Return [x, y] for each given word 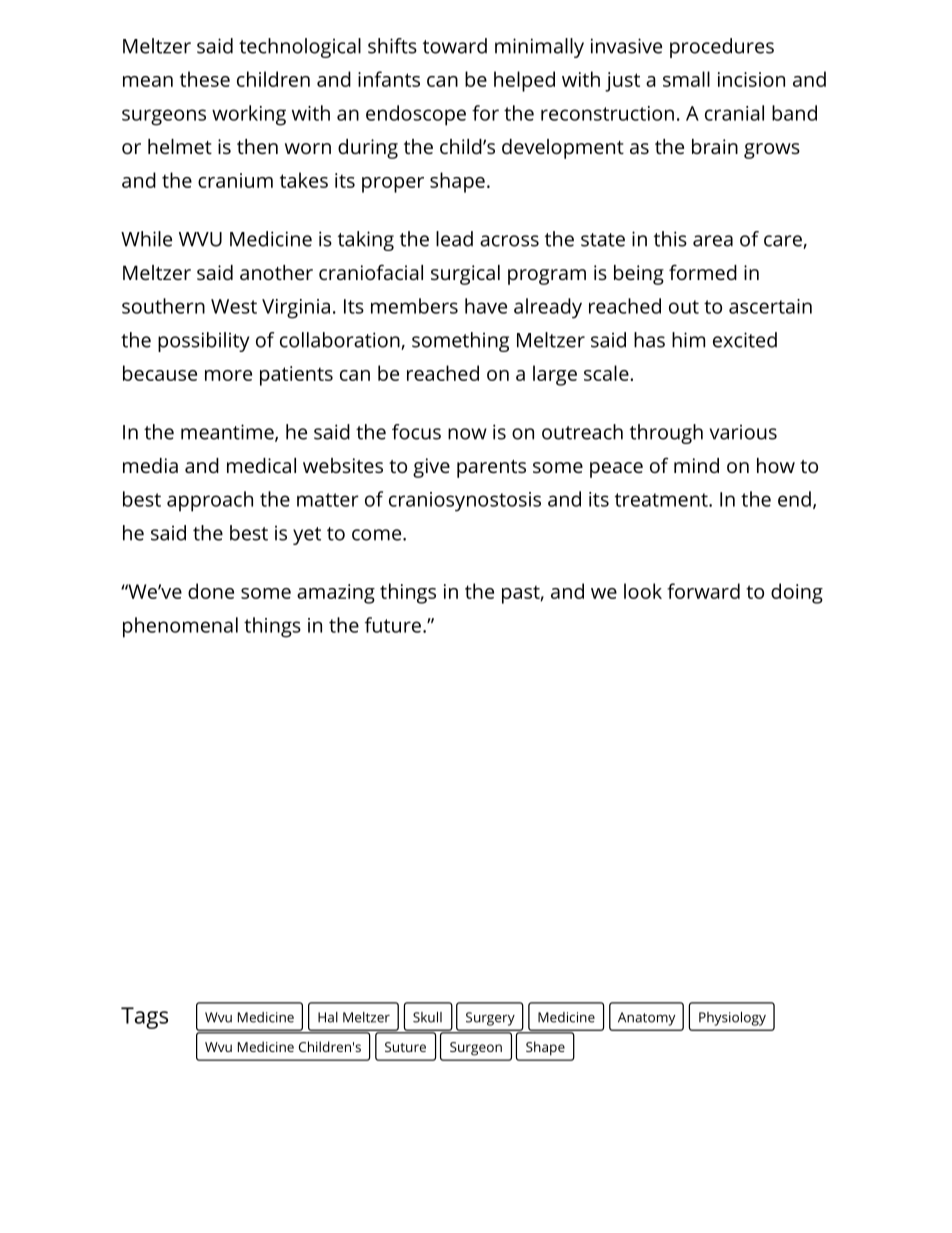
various [743, 432]
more [228, 375]
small [686, 79]
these [205, 79]
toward [455, 46]
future [393, 625]
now [467, 434]
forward [703, 591]
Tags [144, 1018]
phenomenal [180, 627]
